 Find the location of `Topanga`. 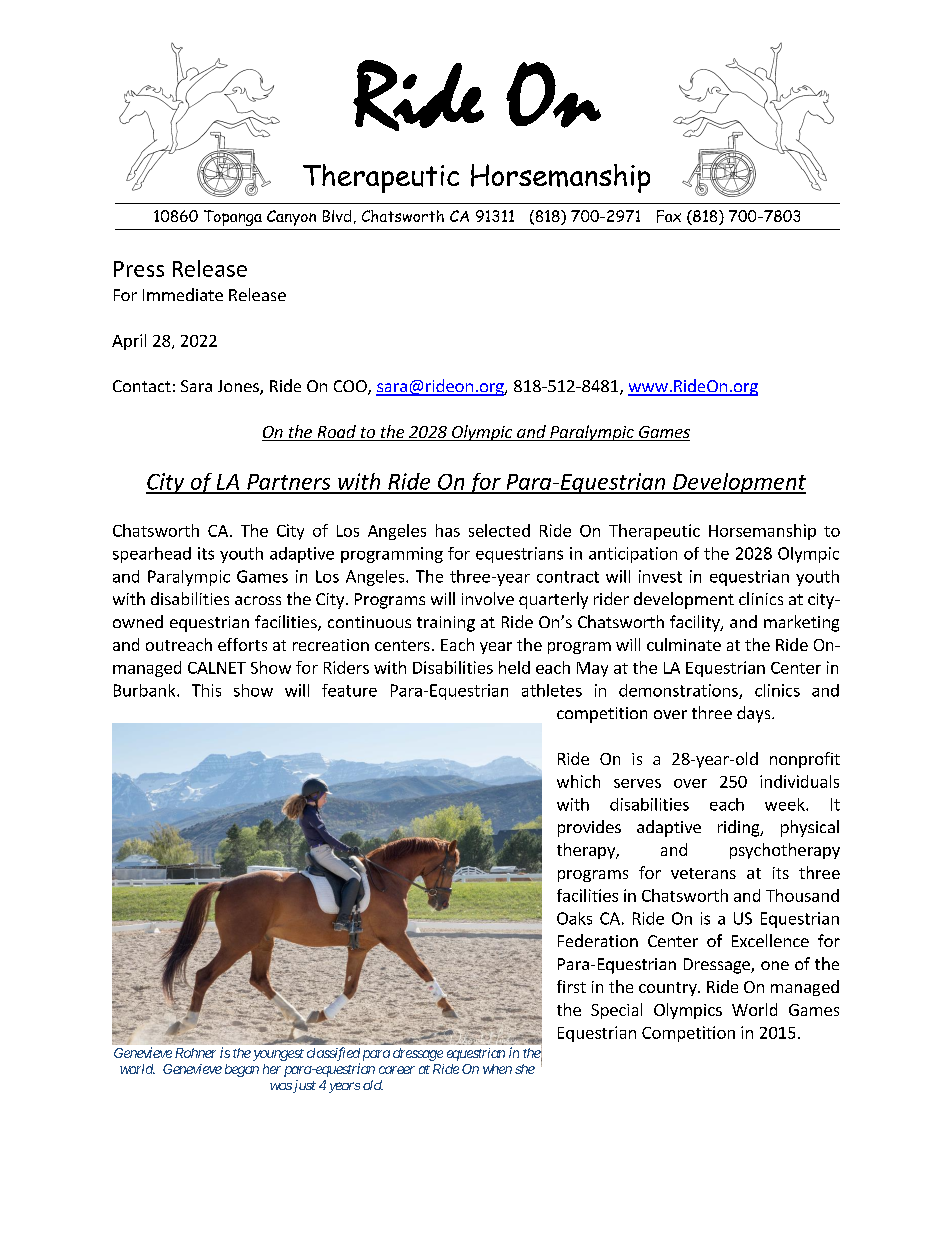

Topanga is located at coordinates (233, 218).
